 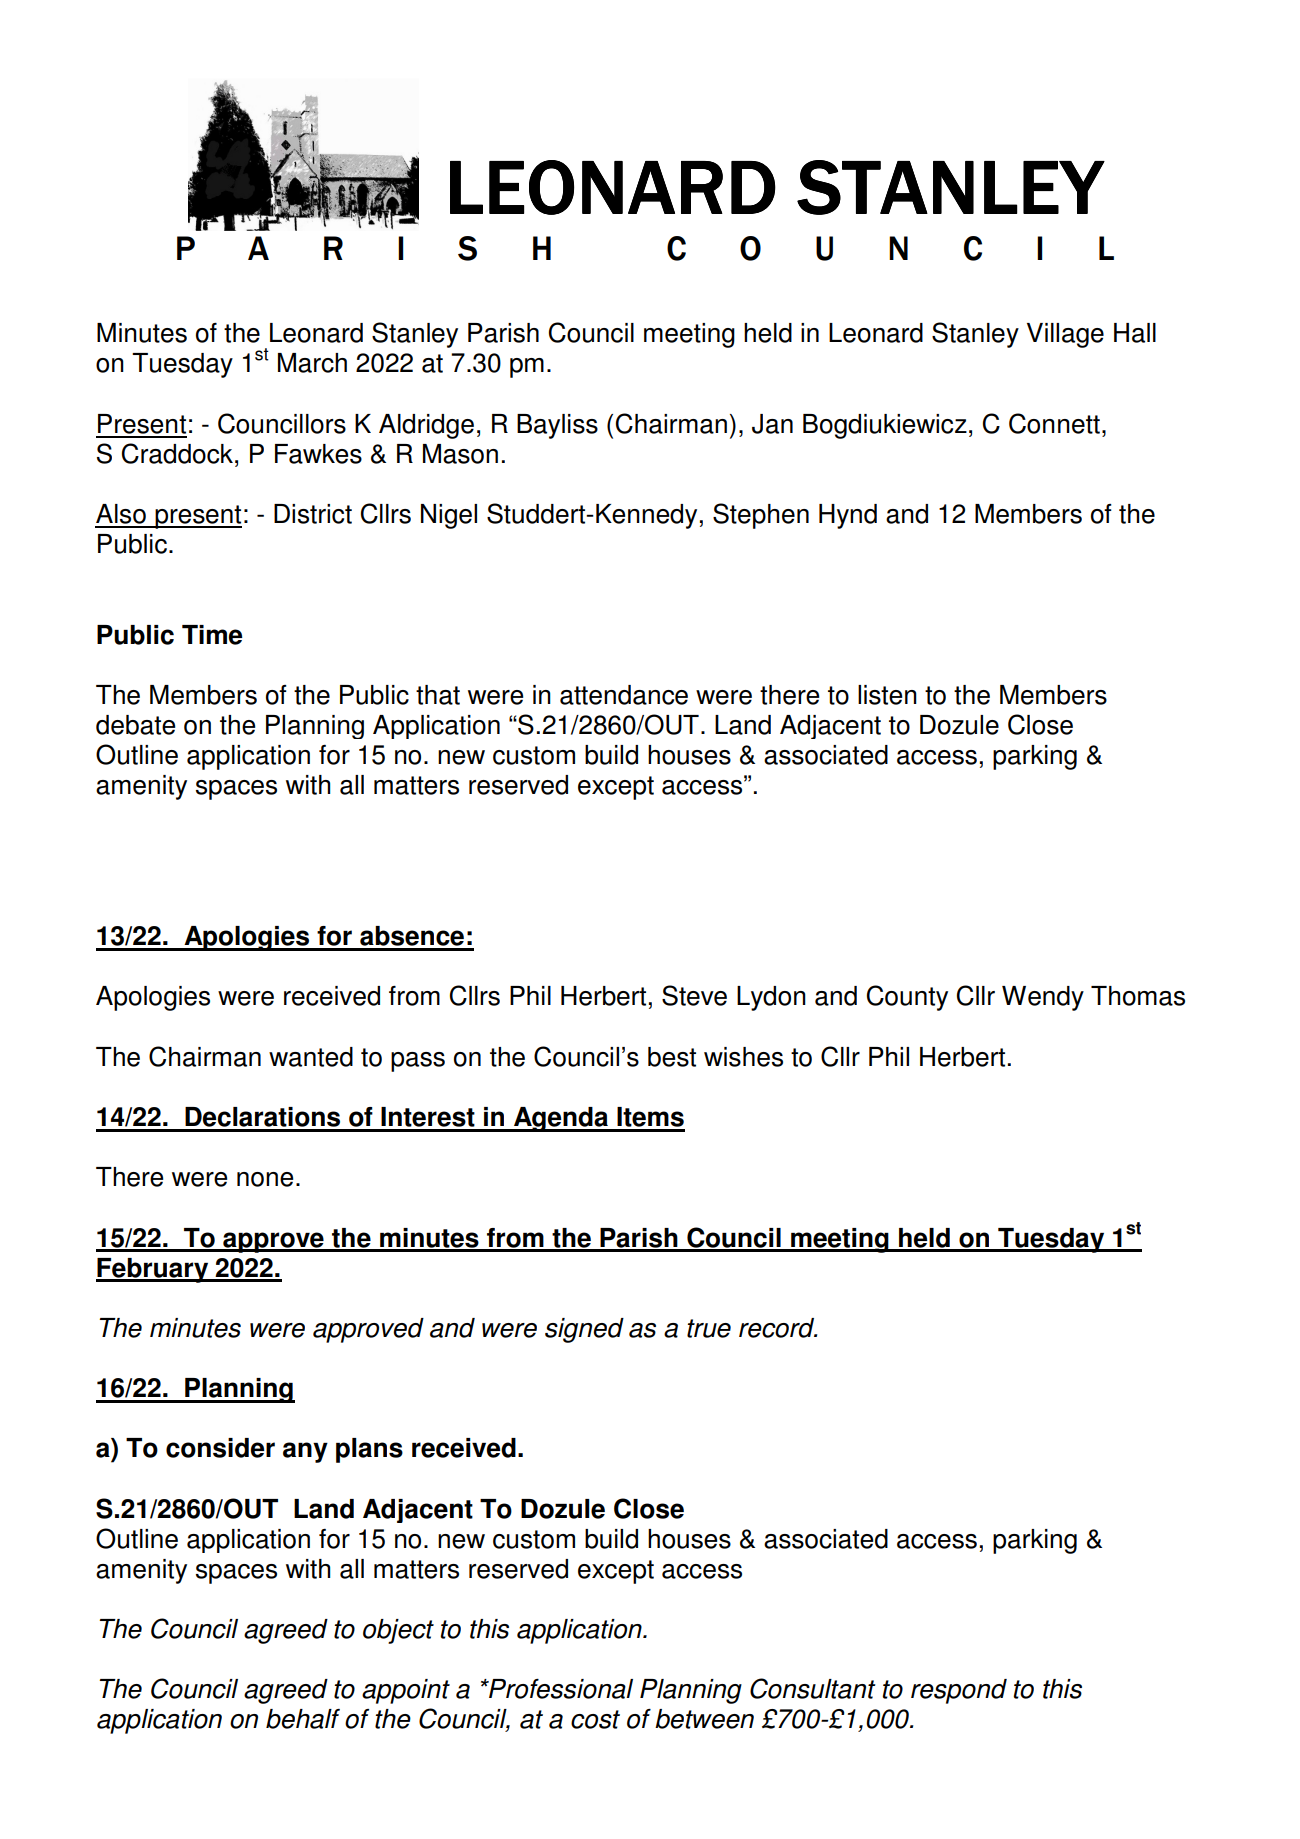 What do you see at coordinates (1065, 335) in the screenshot?
I see `Village` at bounding box center [1065, 335].
